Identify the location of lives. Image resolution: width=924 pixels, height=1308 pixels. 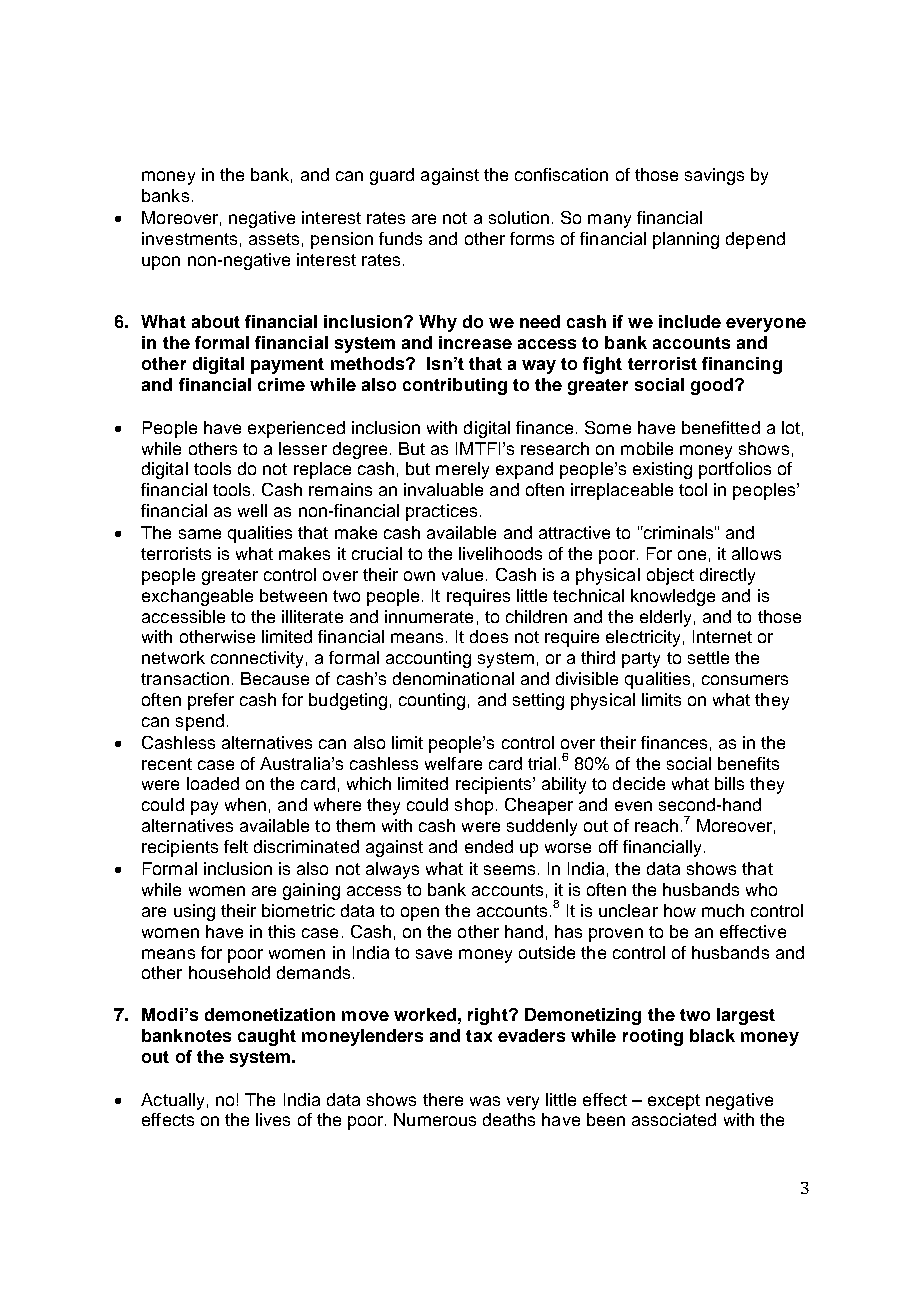
(273, 1119).
